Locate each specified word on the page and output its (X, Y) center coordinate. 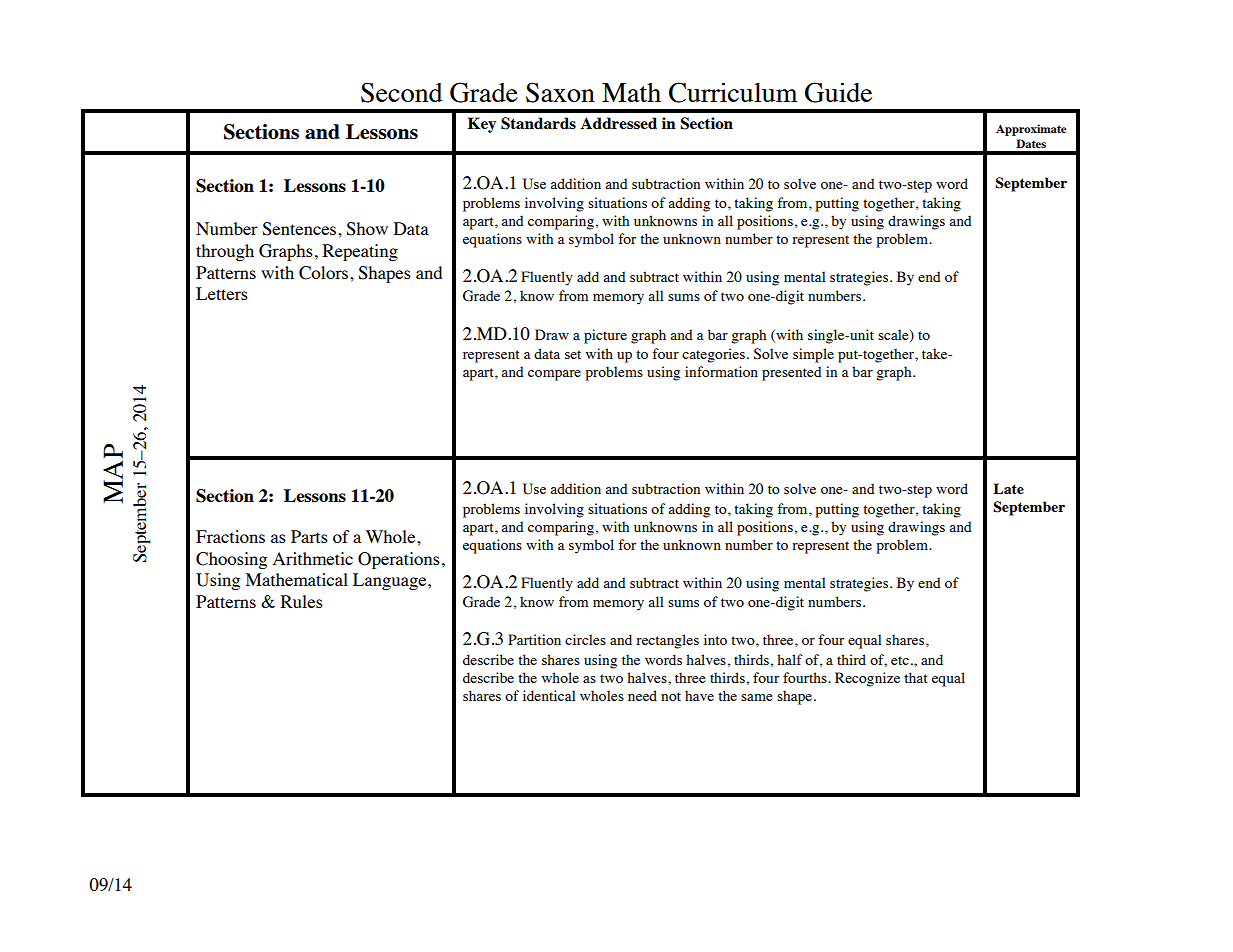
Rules (302, 601)
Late (1008, 488)
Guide (838, 92)
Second (402, 92)
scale (894, 336)
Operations (399, 560)
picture (605, 336)
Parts (309, 536)
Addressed (618, 123)
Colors (325, 273)
